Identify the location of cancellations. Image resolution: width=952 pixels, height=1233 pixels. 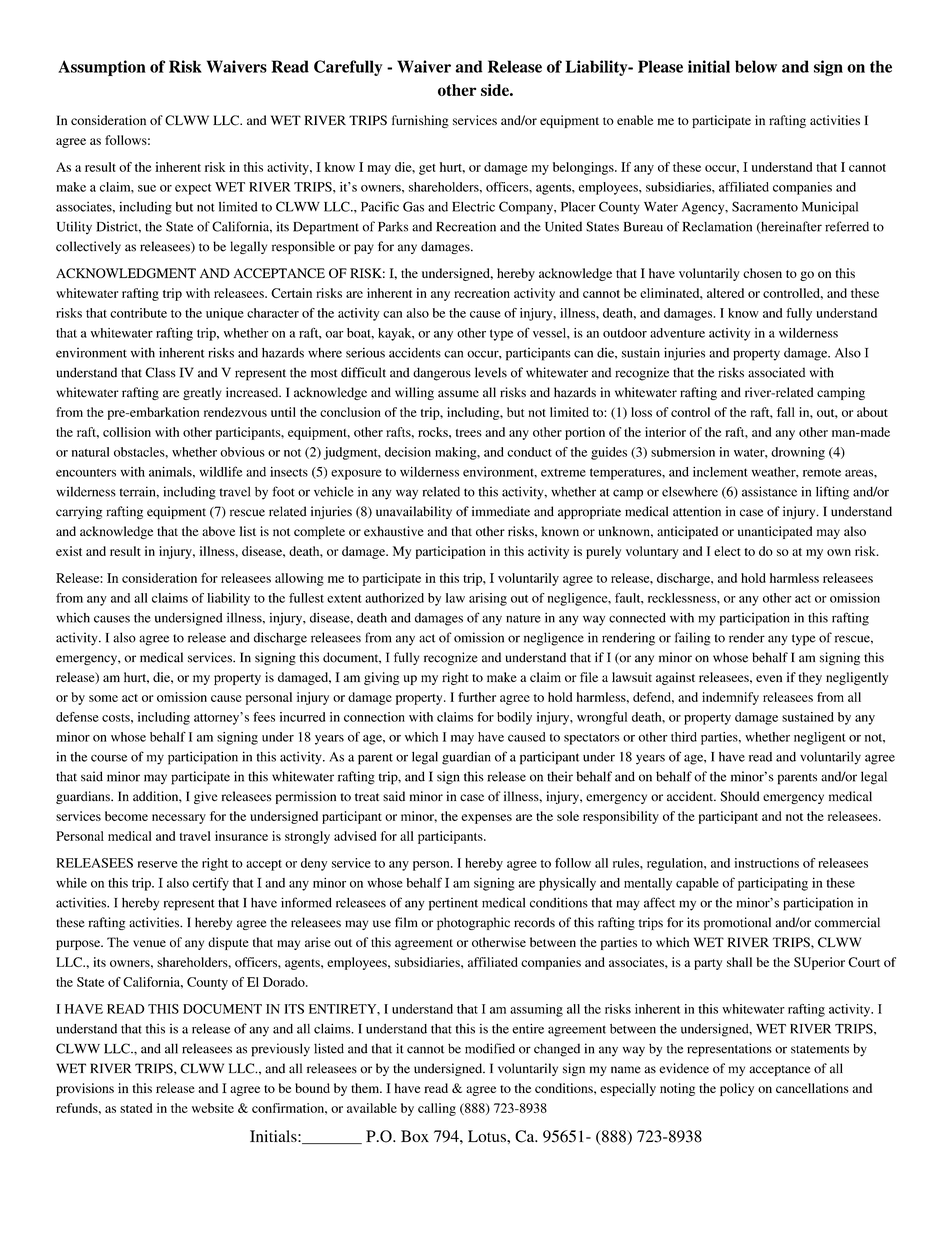
(812, 1088).
